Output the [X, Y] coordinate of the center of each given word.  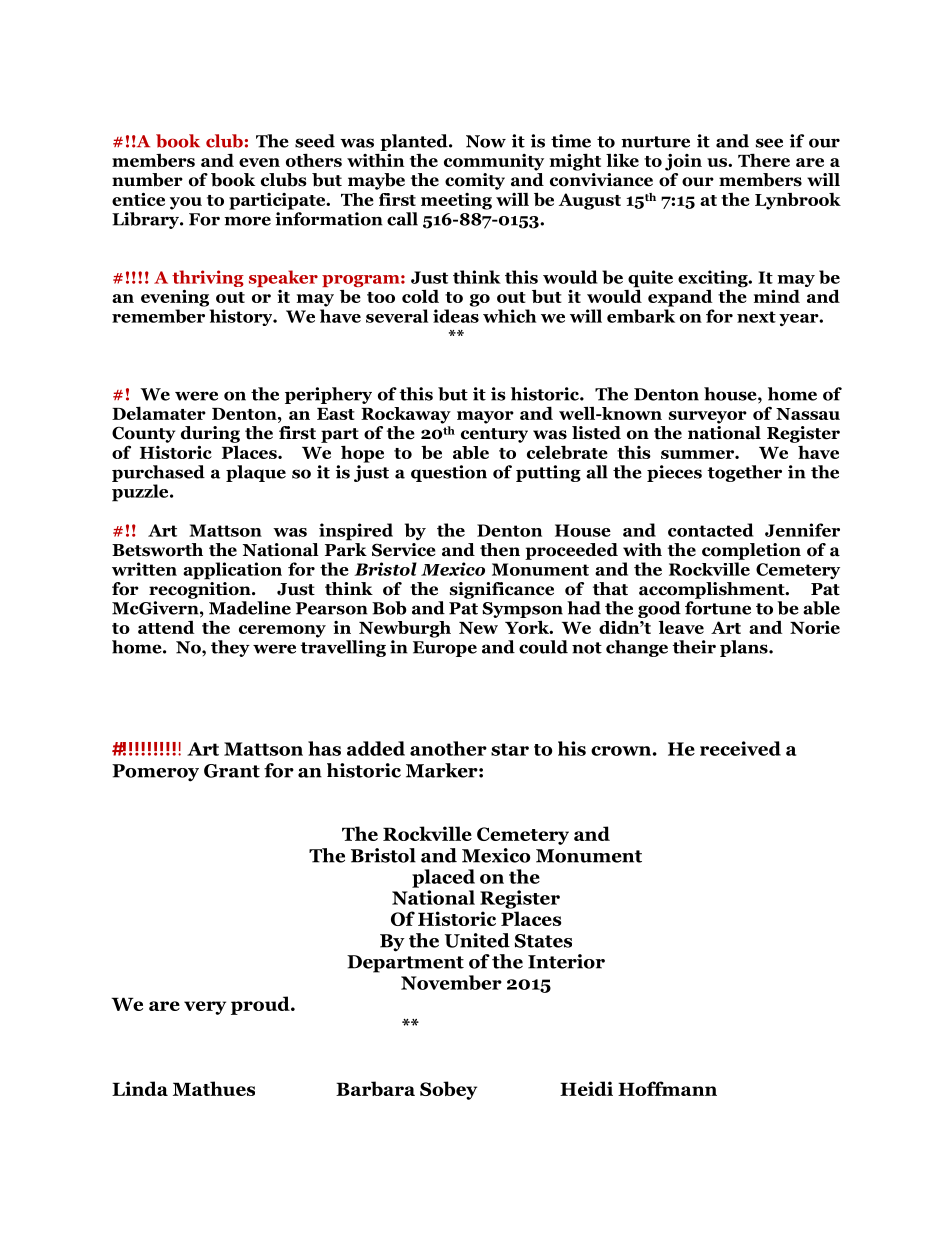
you [186, 203]
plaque [256, 473]
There [764, 160]
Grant [232, 771]
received [740, 748]
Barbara [375, 1088]
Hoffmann [667, 1088]
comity [475, 181]
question [449, 473]
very [205, 1008]
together [744, 473]
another [448, 748]
